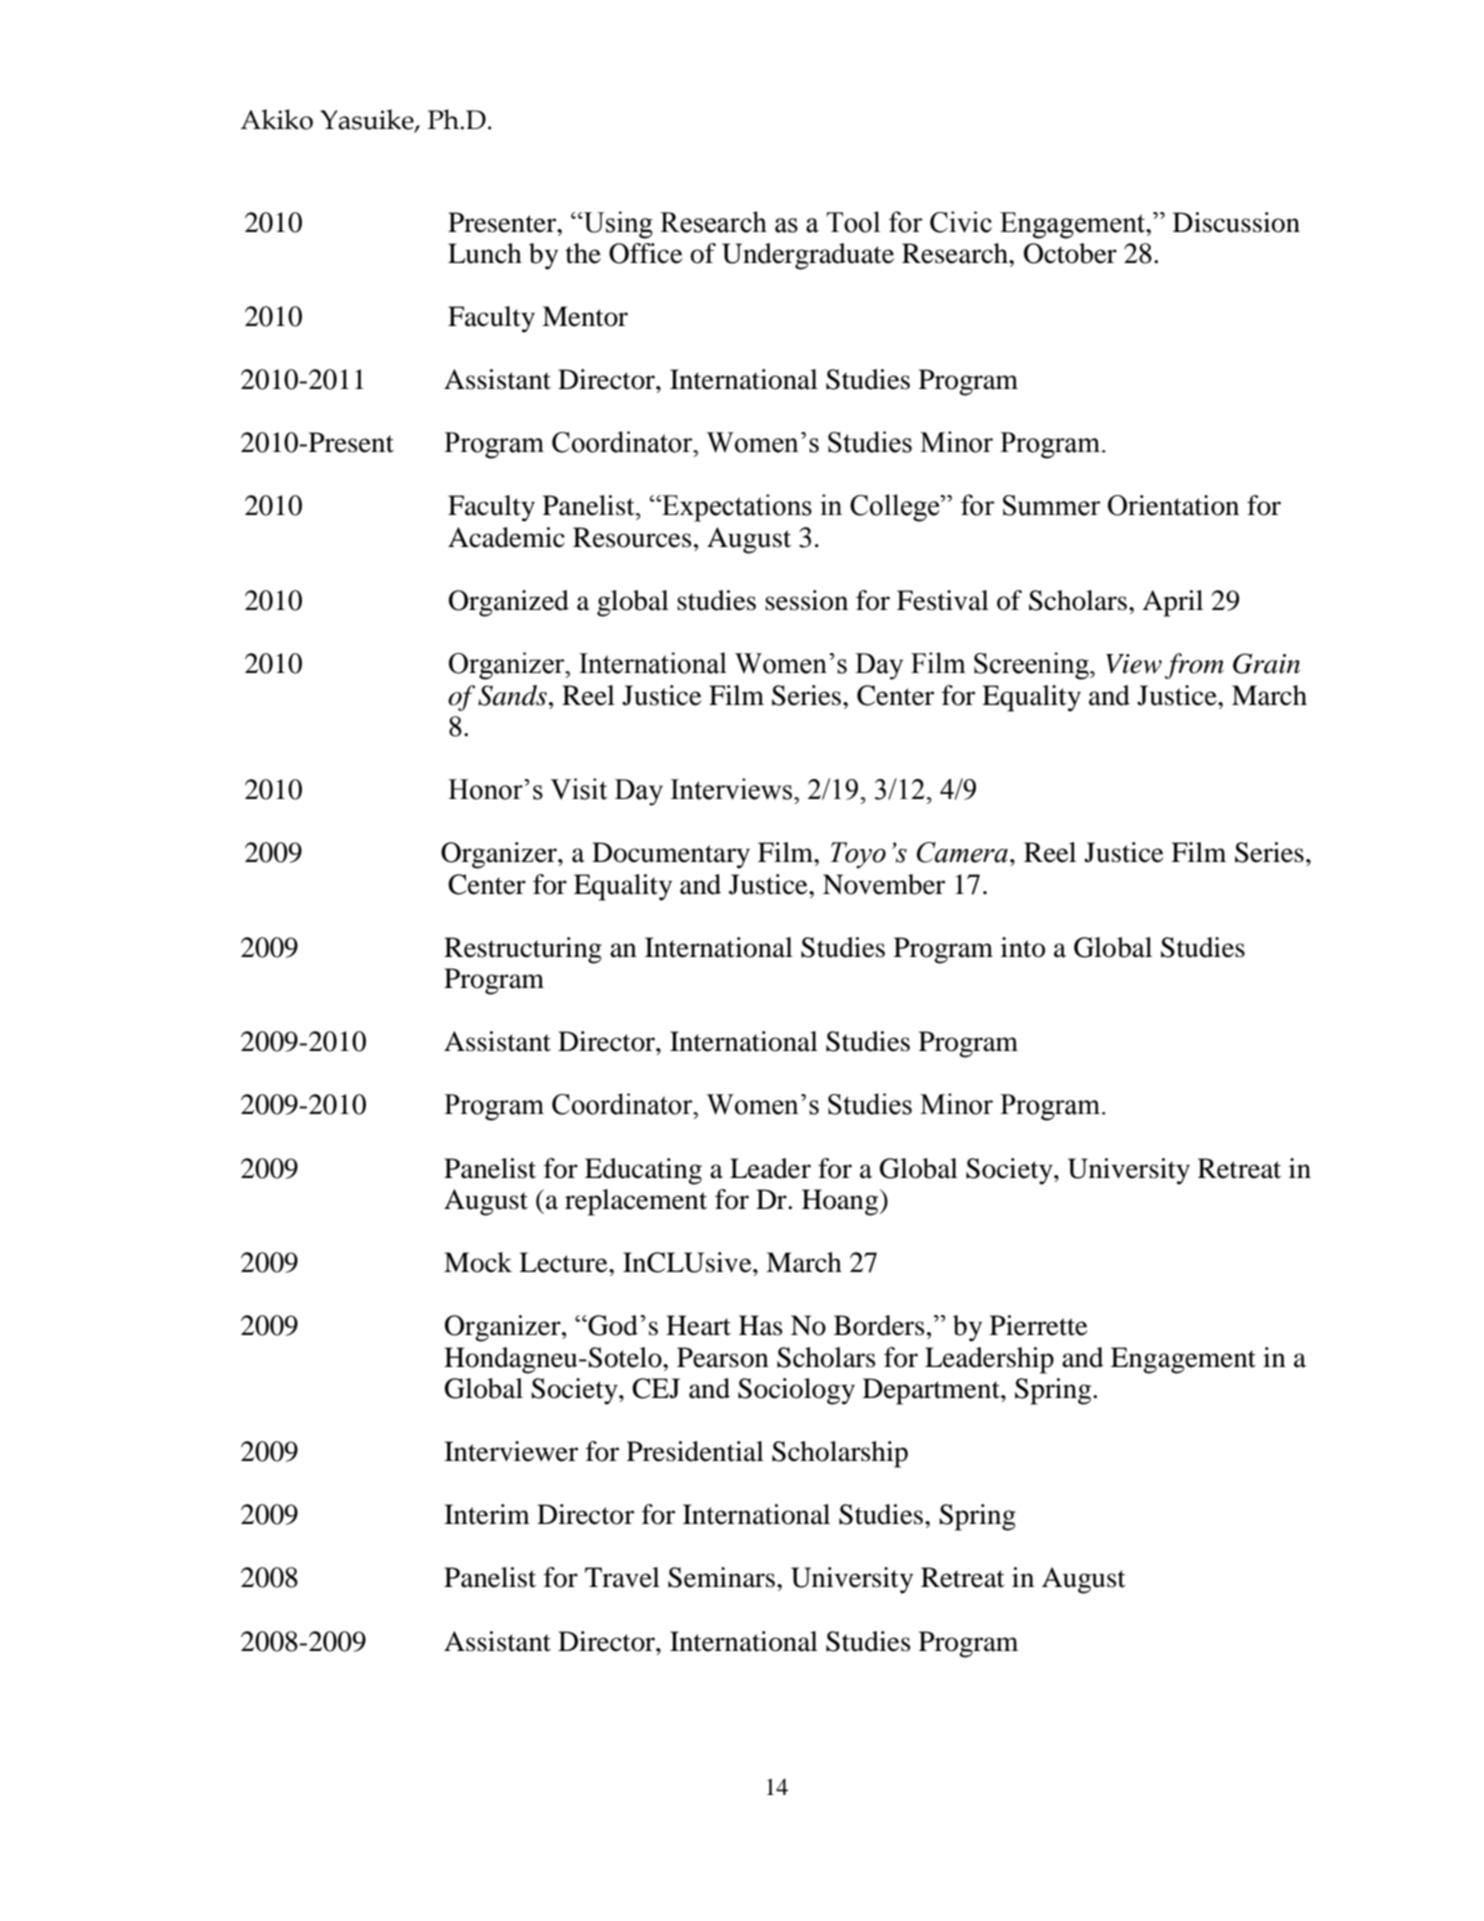 Image resolution: width=1484 pixels, height=1921 pixels. Describe the element at coordinates (853, 222) in the image. I see `Tool` at that location.
